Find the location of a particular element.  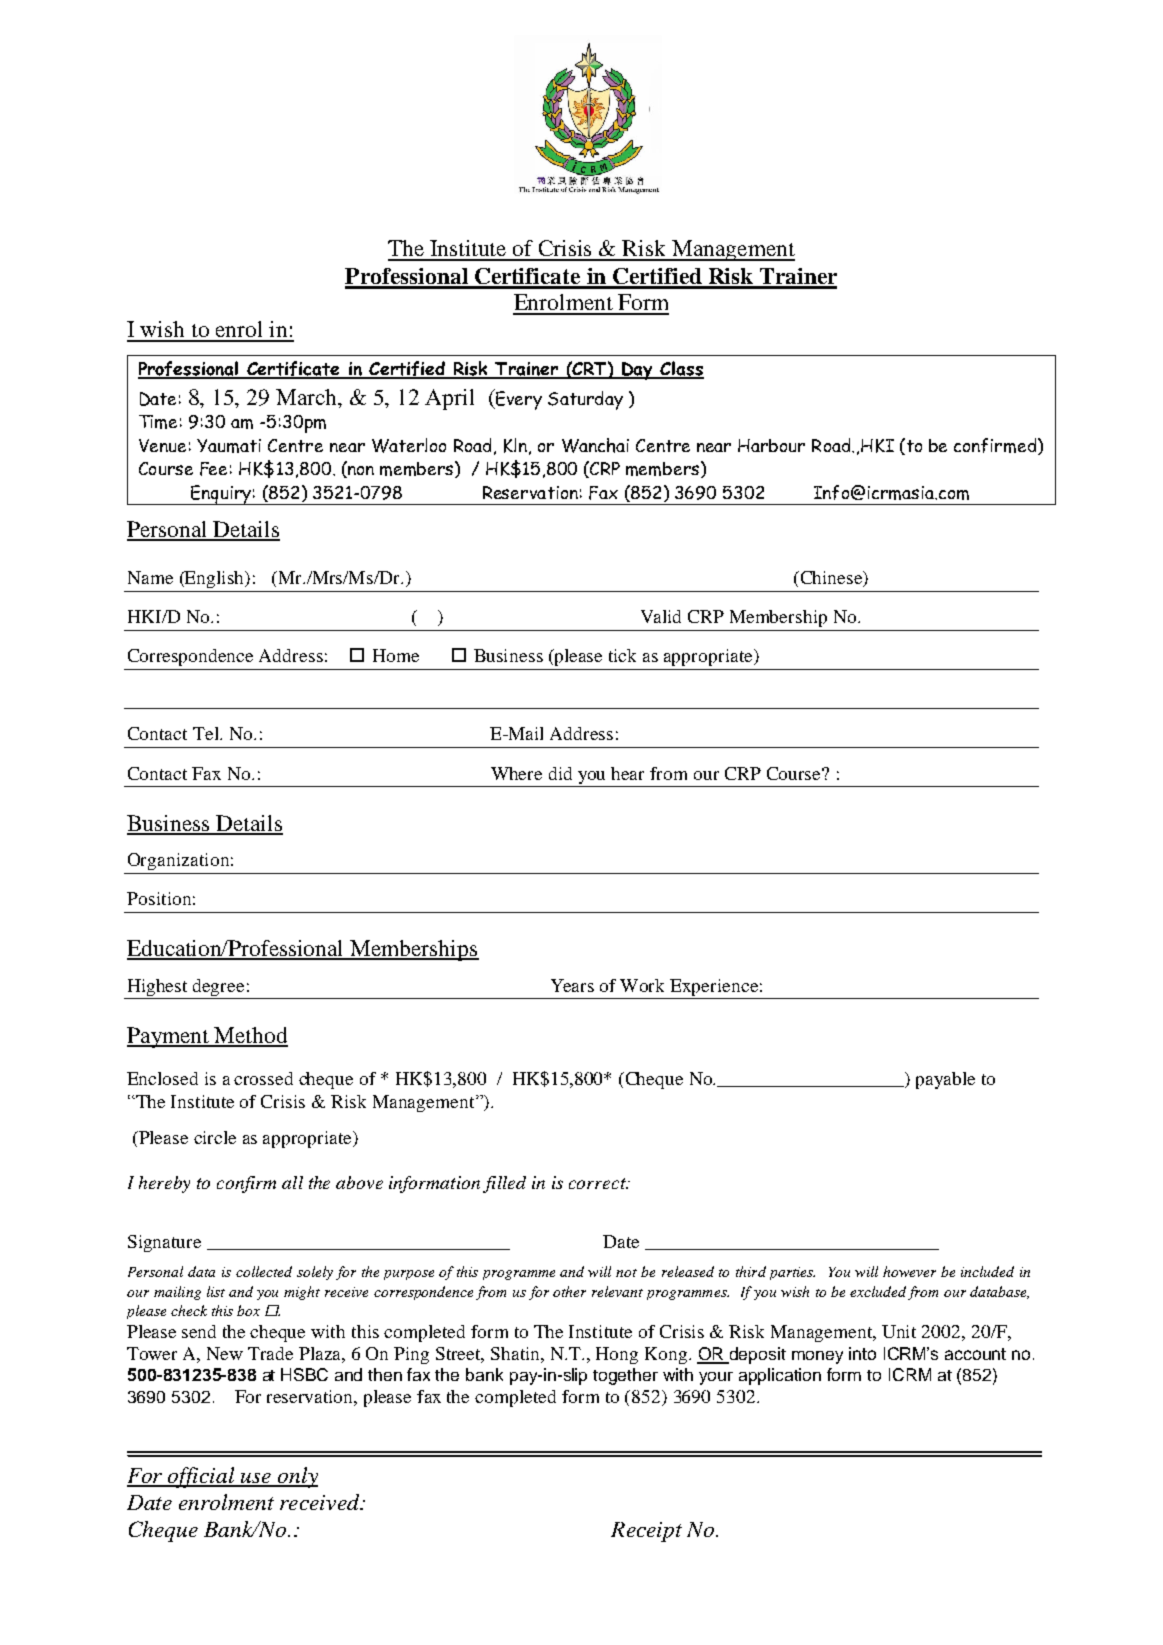

Tel is located at coordinates (207, 733).
